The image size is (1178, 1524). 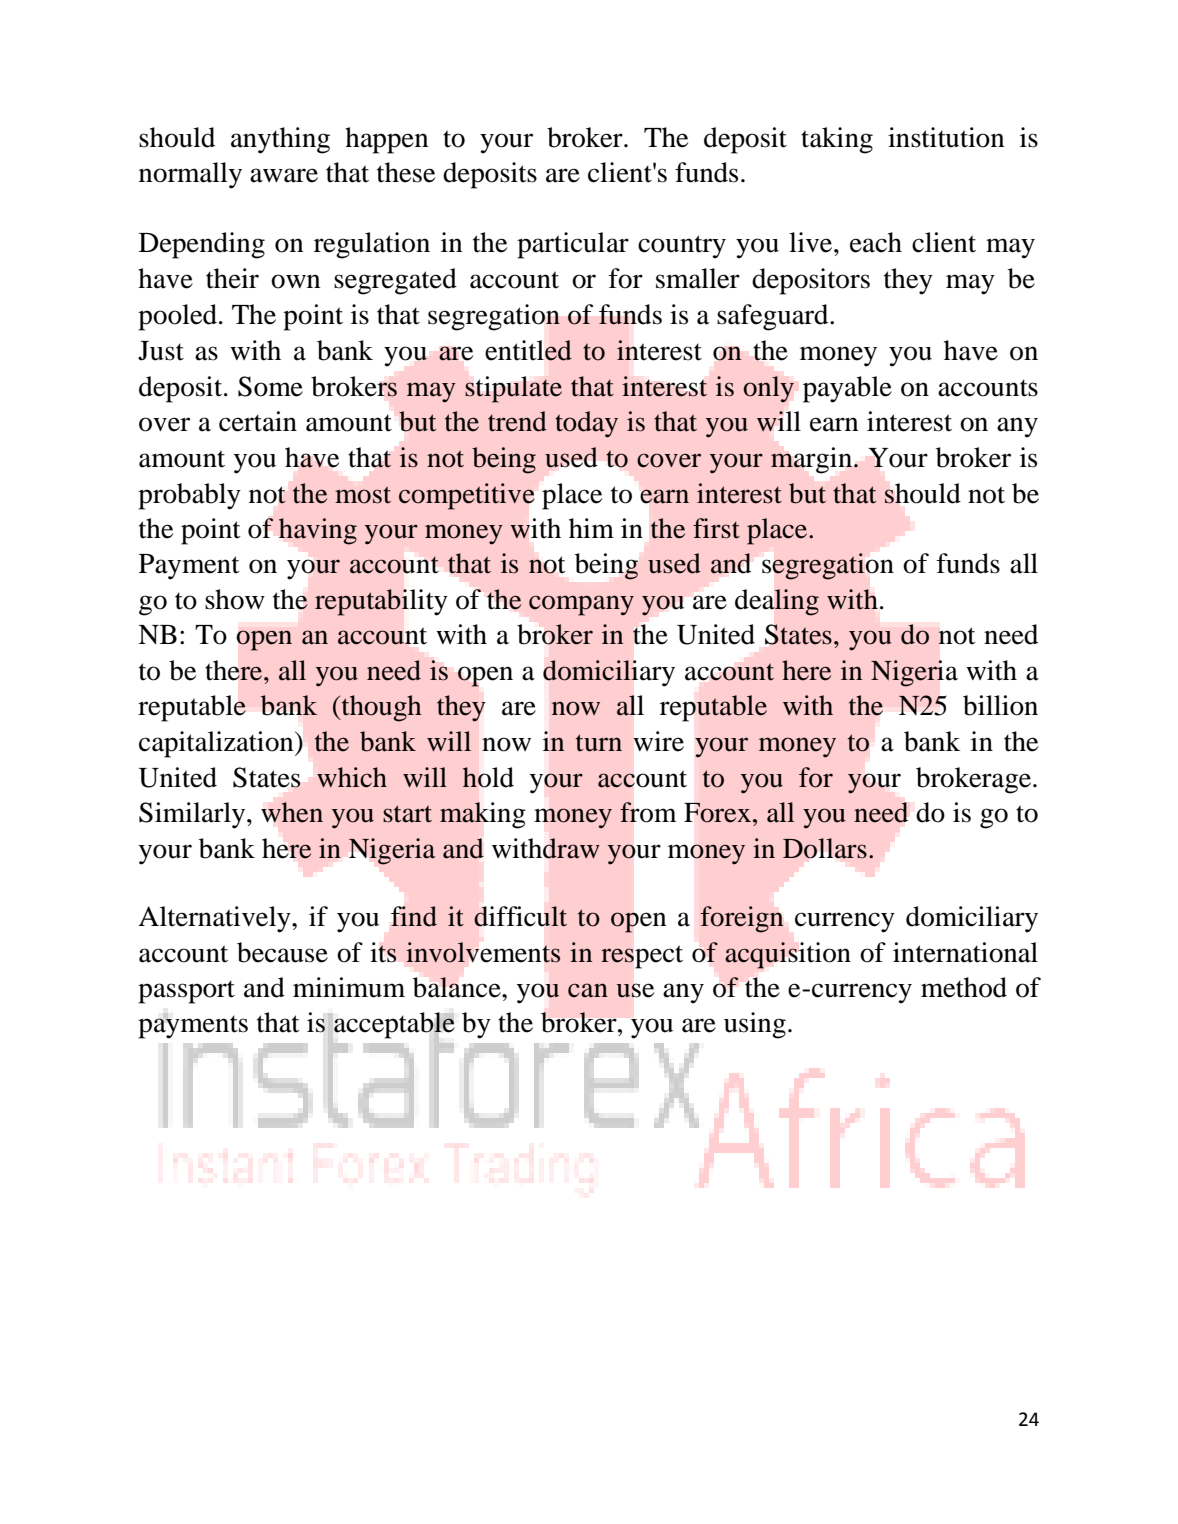 I want to click on can, so click(x=588, y=990).
